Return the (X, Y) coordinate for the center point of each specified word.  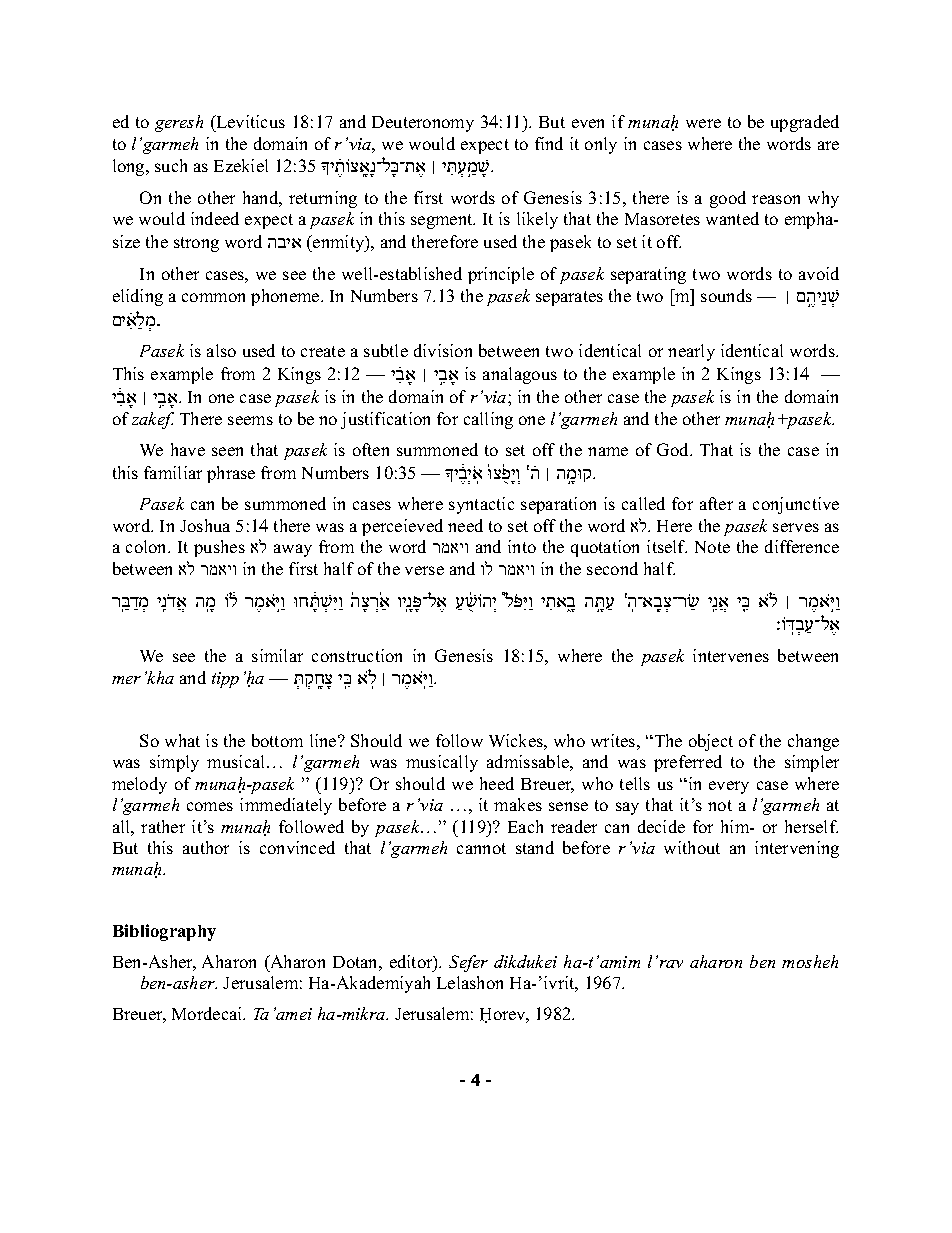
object (711, 742)
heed (497, 783)
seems (250, 420)
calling (488, 420)
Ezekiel (241, 165)
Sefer (468, 963)
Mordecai (208, 1013)
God (674, 449)
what (182, 740)
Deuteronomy (423, 124)
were (703, 123)
